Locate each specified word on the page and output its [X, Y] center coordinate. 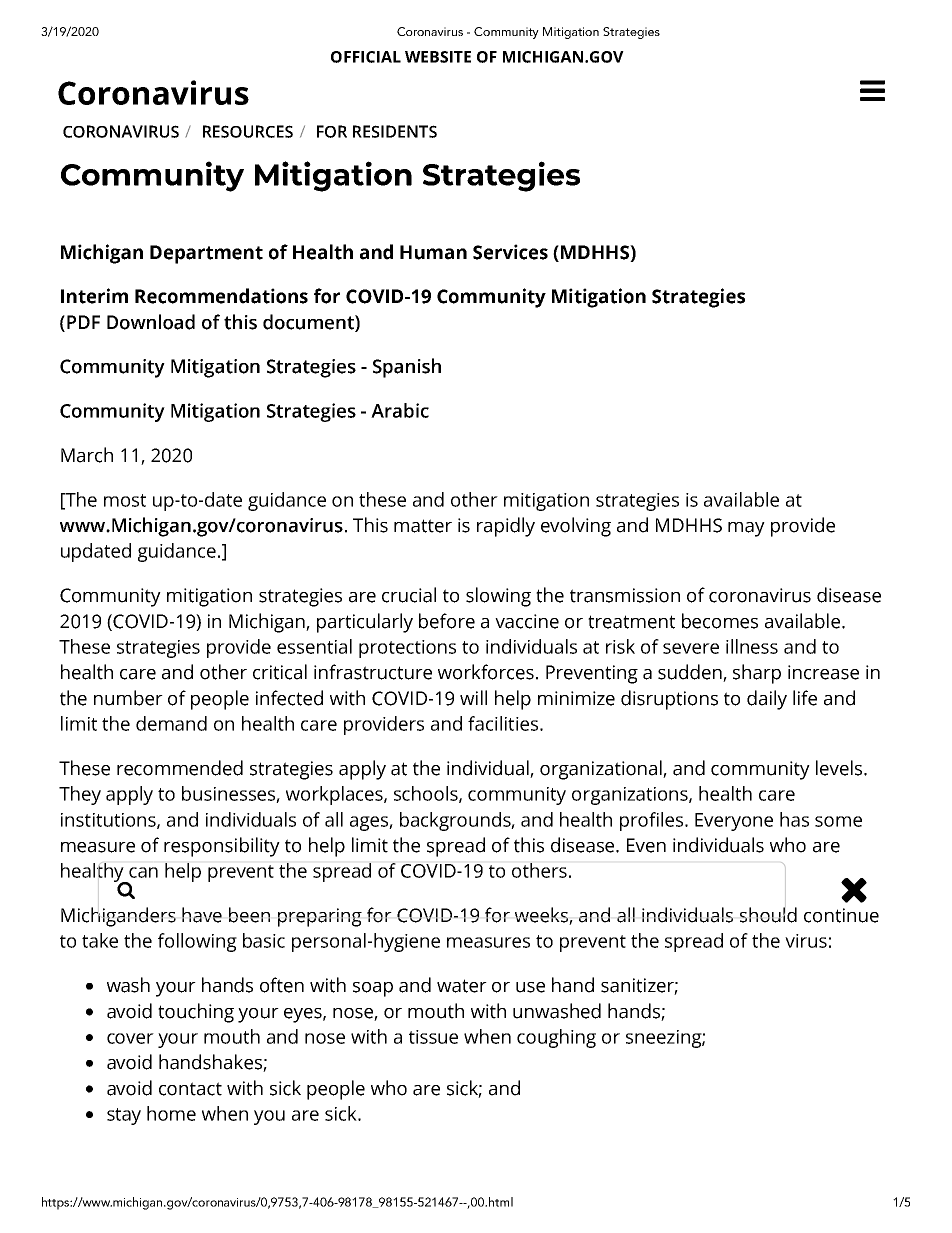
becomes [720, 621]
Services [510, 252]
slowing [498, 597]
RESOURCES [248, 131]
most [125, 500]
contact [190, 1089]
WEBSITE [438, 57]
